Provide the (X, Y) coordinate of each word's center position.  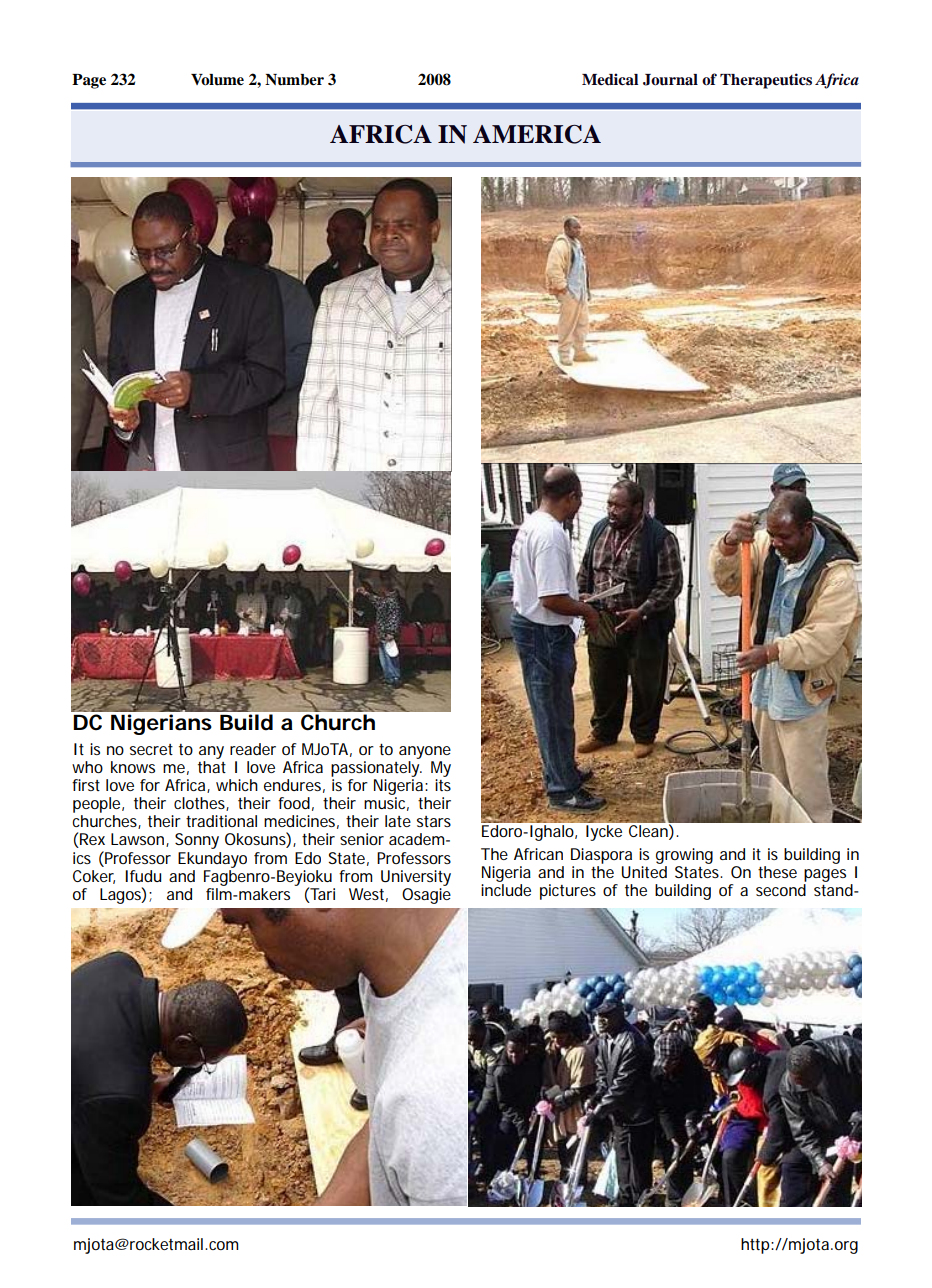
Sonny (197, 841)
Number (294, 80)
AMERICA (537, 134)
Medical (610, 79)
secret (151, 749)
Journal (670, 80)
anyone (425, 752)
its (443, 785)
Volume (217, 80)
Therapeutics (766, 81)
